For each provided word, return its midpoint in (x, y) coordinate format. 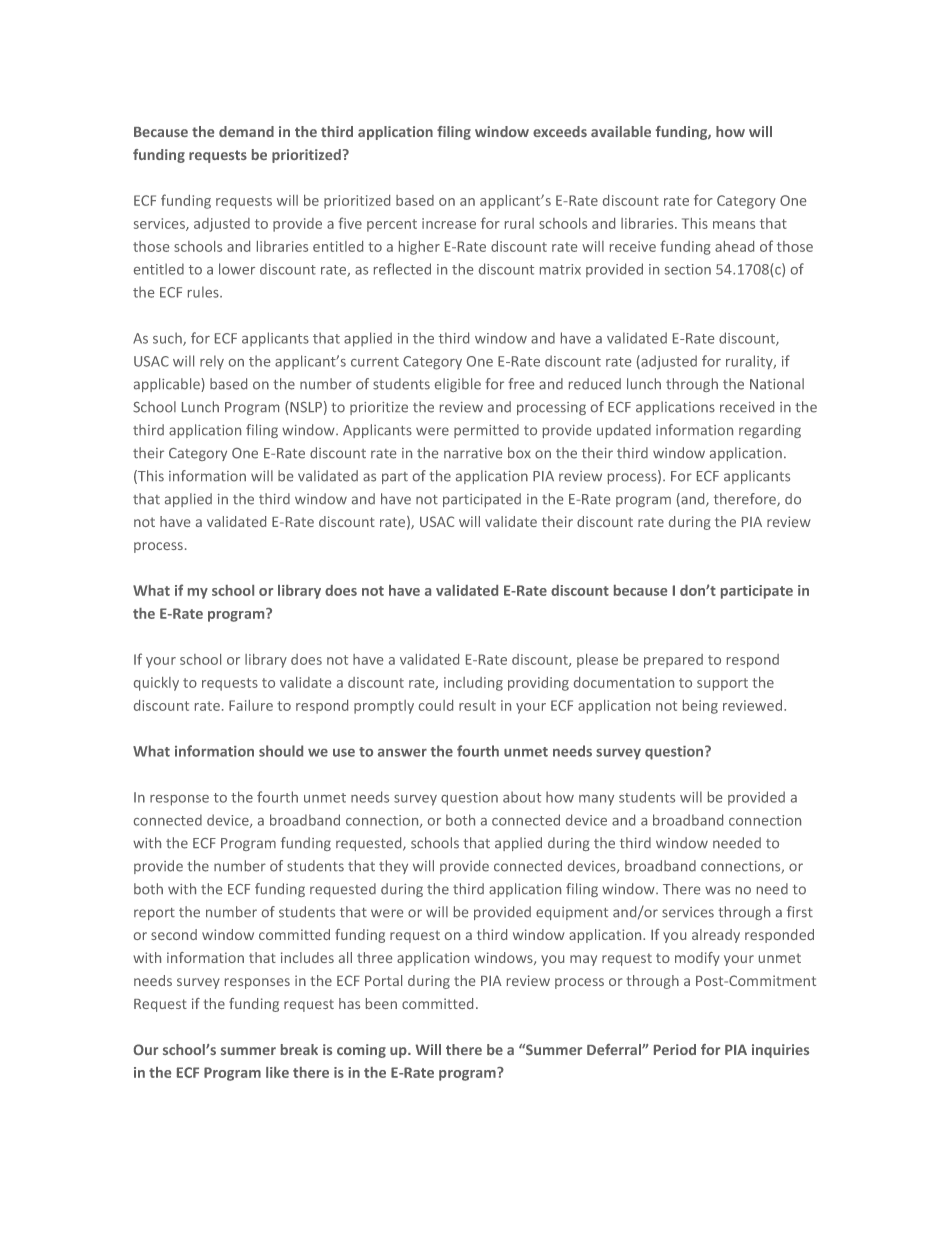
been (381, 1003)
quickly (156, 684)
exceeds (560, 131)
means (734, 225)
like (277, 1072)
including (473, 684)
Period (675, 1049)
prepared (673, 661)
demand (246, 131)
